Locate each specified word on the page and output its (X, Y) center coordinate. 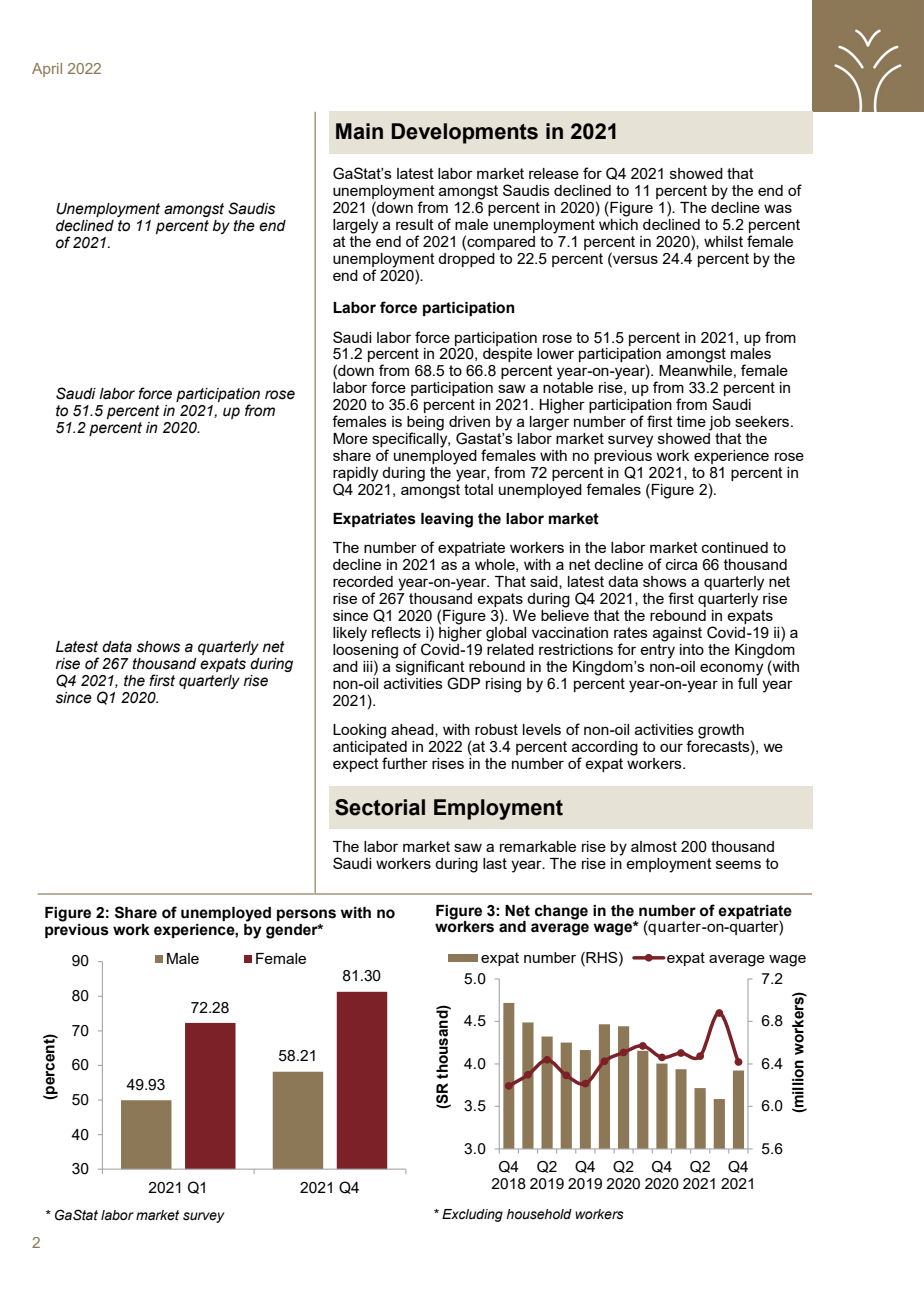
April (47, 70)
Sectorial (380, 807)
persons (306, 915)
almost (654, 846)
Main (359, 131)
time (691, 421)
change (561, 912)
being (425, 424)
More (350, 438)
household (539, 1214)
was (778, 208)
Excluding (472, 1215)
